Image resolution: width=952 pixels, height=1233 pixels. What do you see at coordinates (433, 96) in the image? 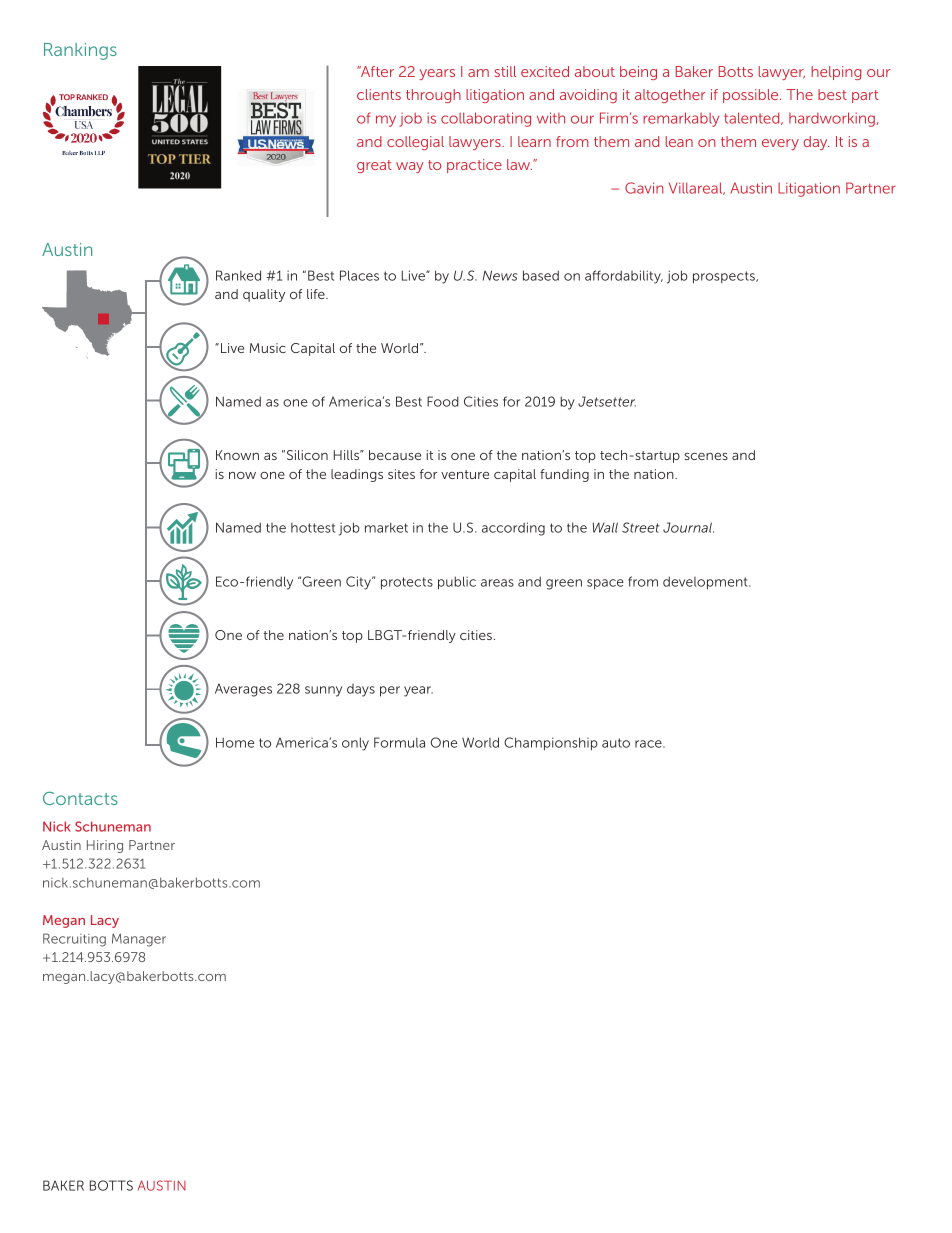
I see `through` at bounding box center [433, 96].
